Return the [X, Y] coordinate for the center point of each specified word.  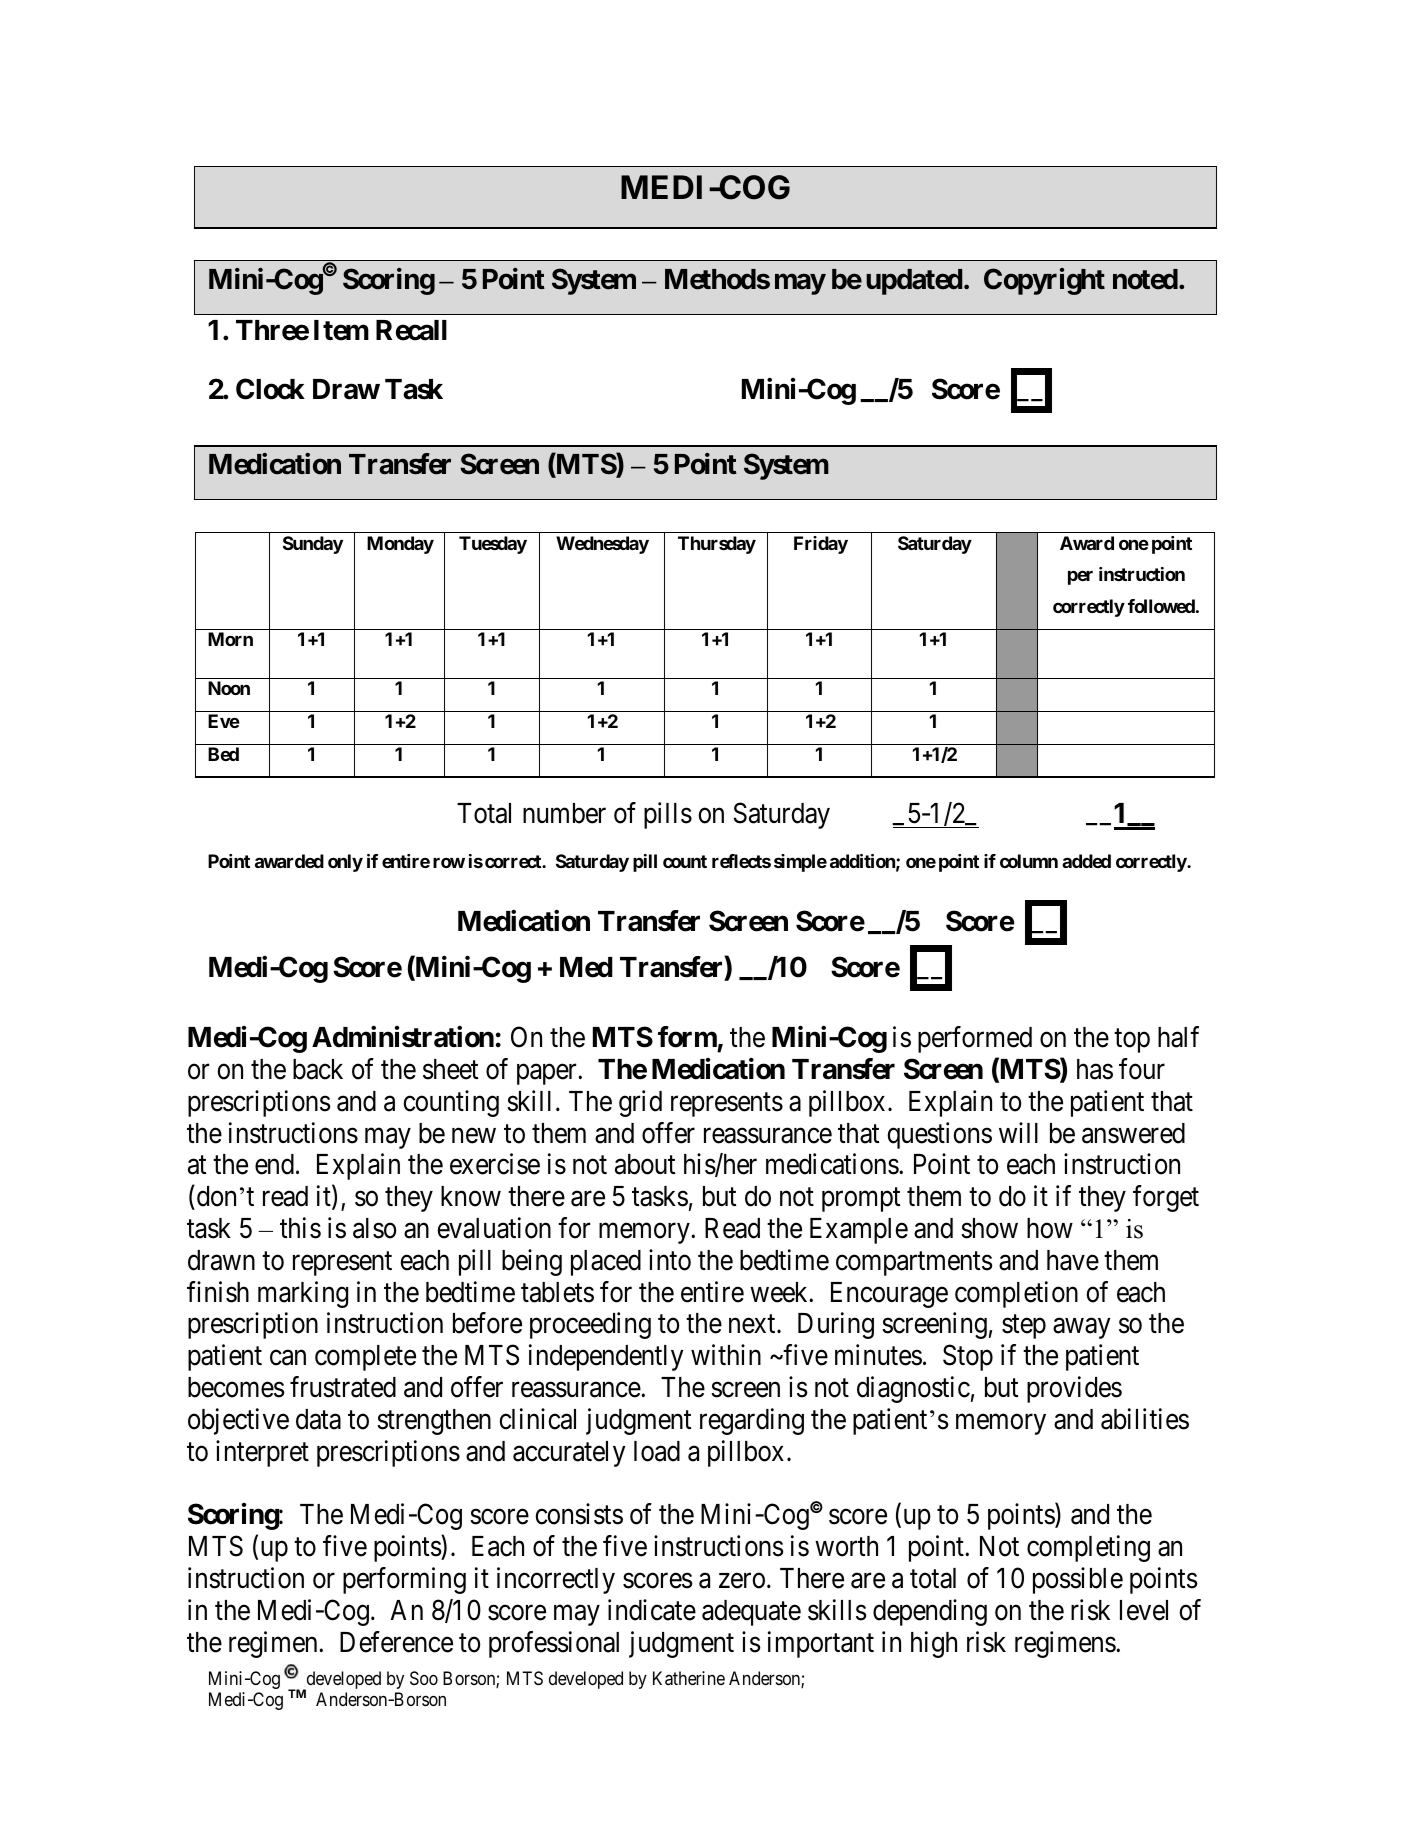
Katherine [689, 1678]
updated [914, 282]
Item [341, 330]
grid [640, 1103]
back [318, 1069]
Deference [396, 1642]
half [1178, 1037]
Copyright [1044, 281]
